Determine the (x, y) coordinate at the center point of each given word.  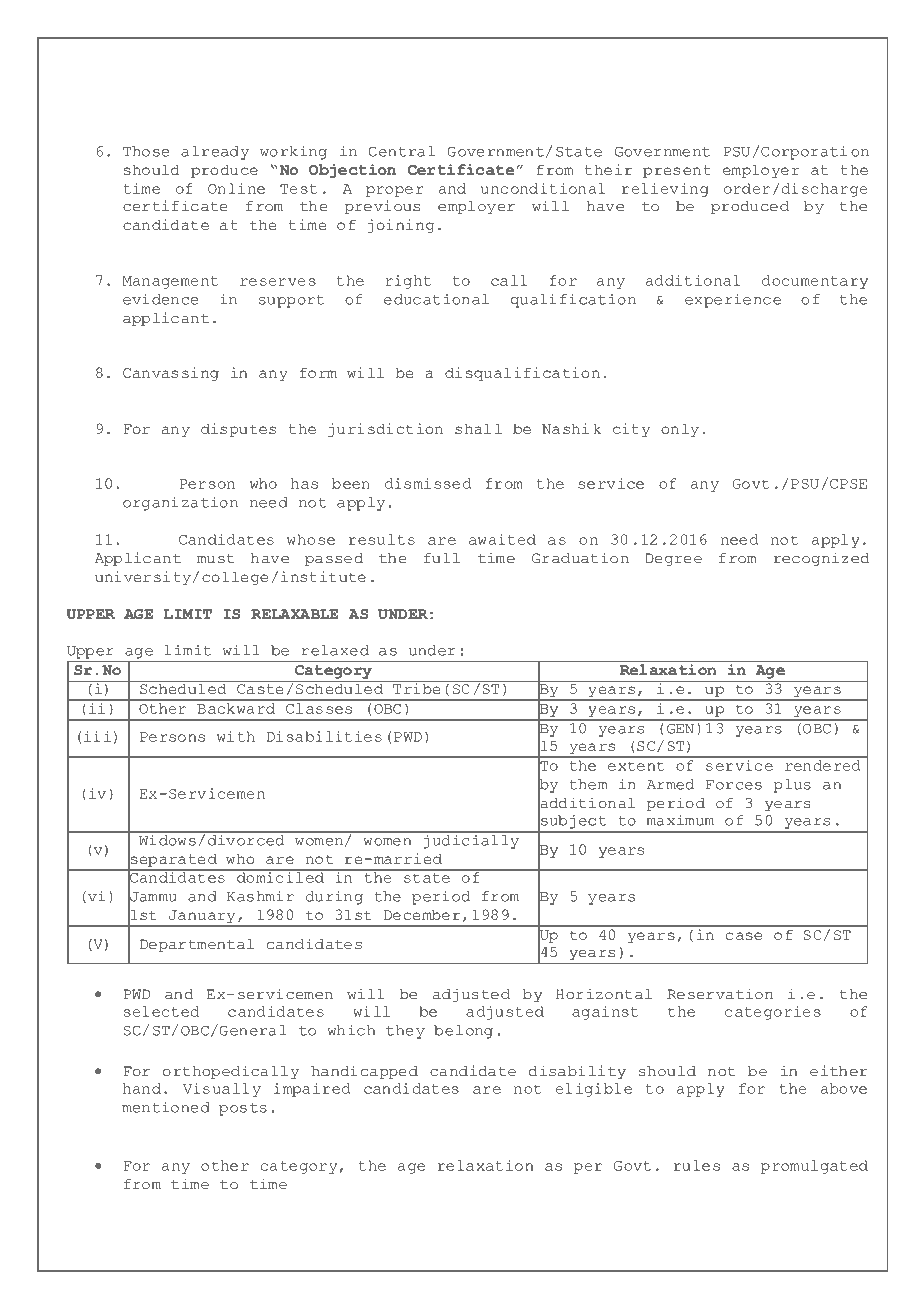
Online (236, 188)
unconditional (543, 188)
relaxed (335, 650)
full (442, 558)
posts (243, 1109)
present (677, 171)
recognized (822, 559)
